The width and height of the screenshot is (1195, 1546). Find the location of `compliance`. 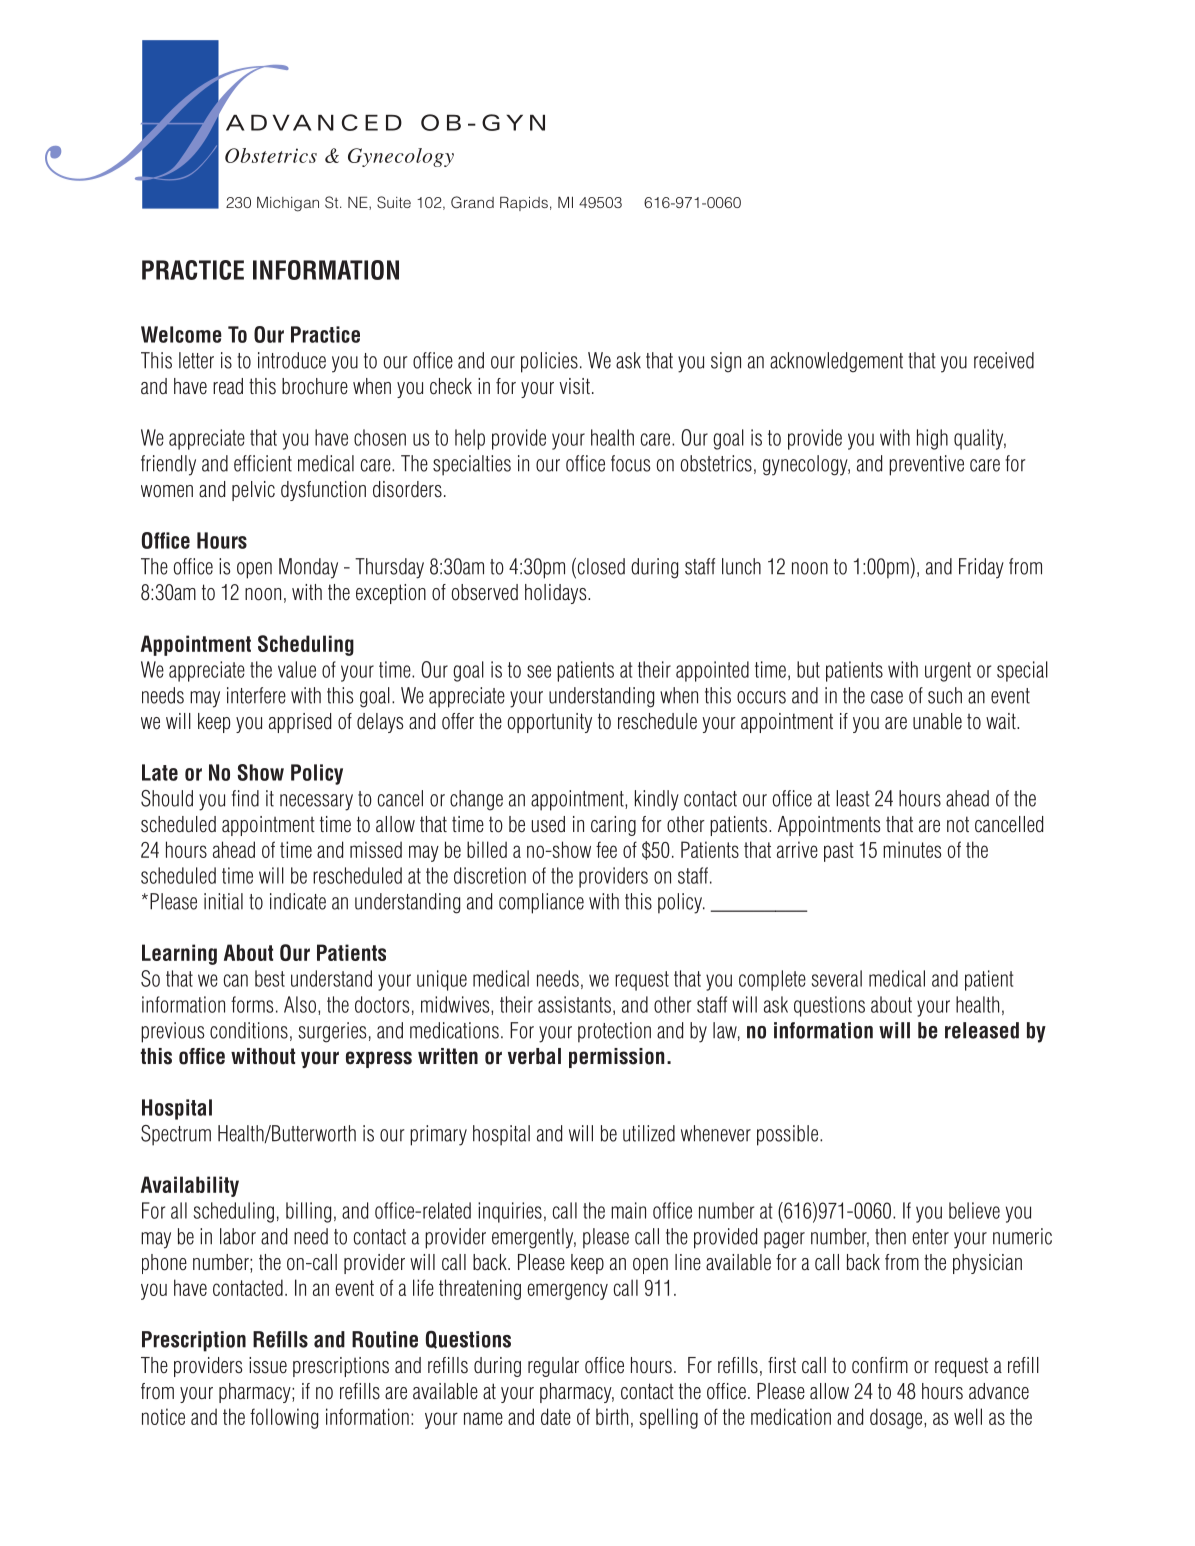

compliance is located at coordinates (541, 903).
